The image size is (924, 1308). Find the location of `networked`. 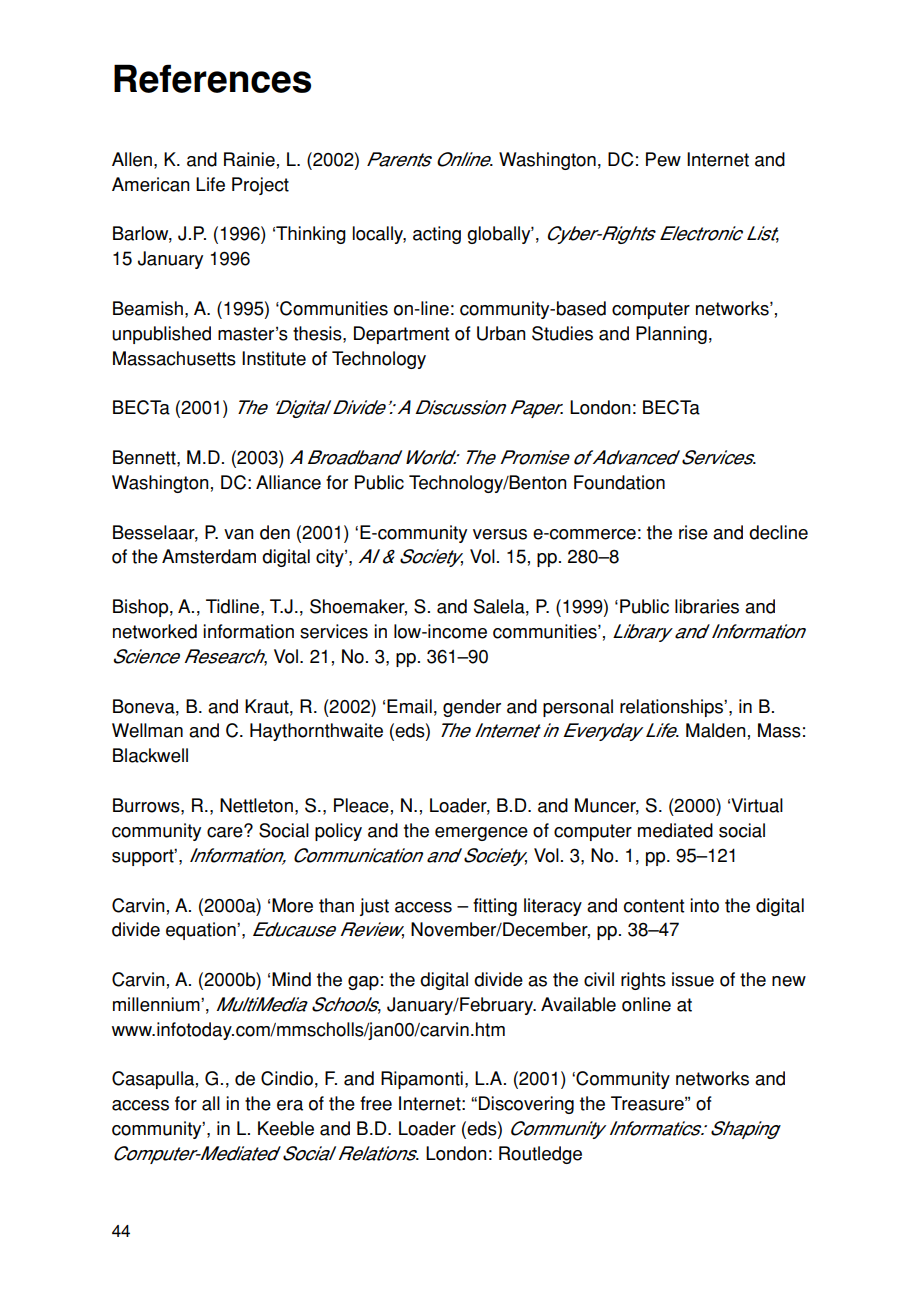

networked is located at coordinates (155, 631).
